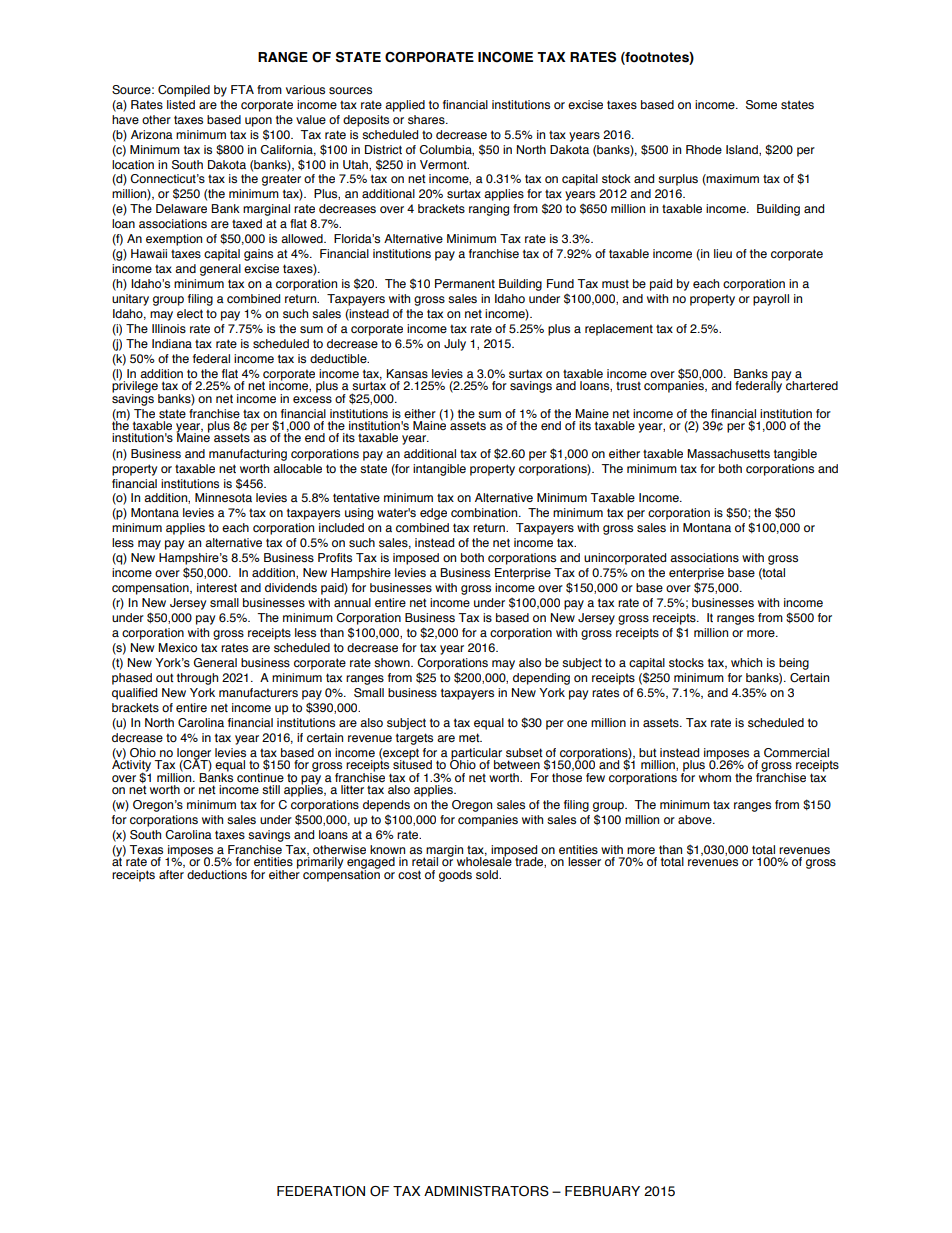 The height and width of the screenshot is (1233, 952). What do you see at coordinates (486, 1191) in the screenshot?
I see `ADMINISTRATORS` at bounding box center [486, 1191].
